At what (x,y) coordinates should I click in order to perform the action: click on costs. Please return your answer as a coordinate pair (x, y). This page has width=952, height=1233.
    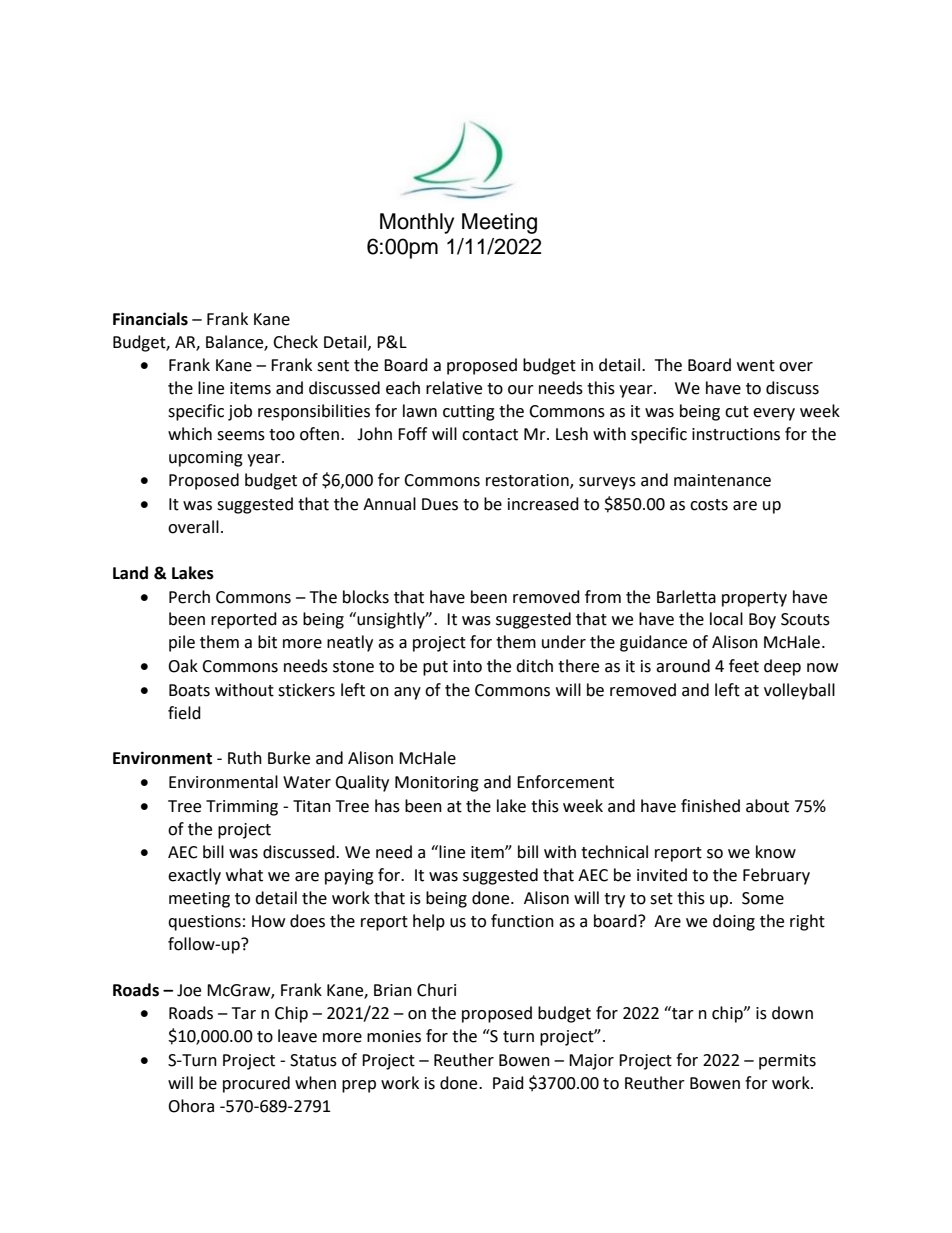
    Looking at the image, I should click on (709, 505).
